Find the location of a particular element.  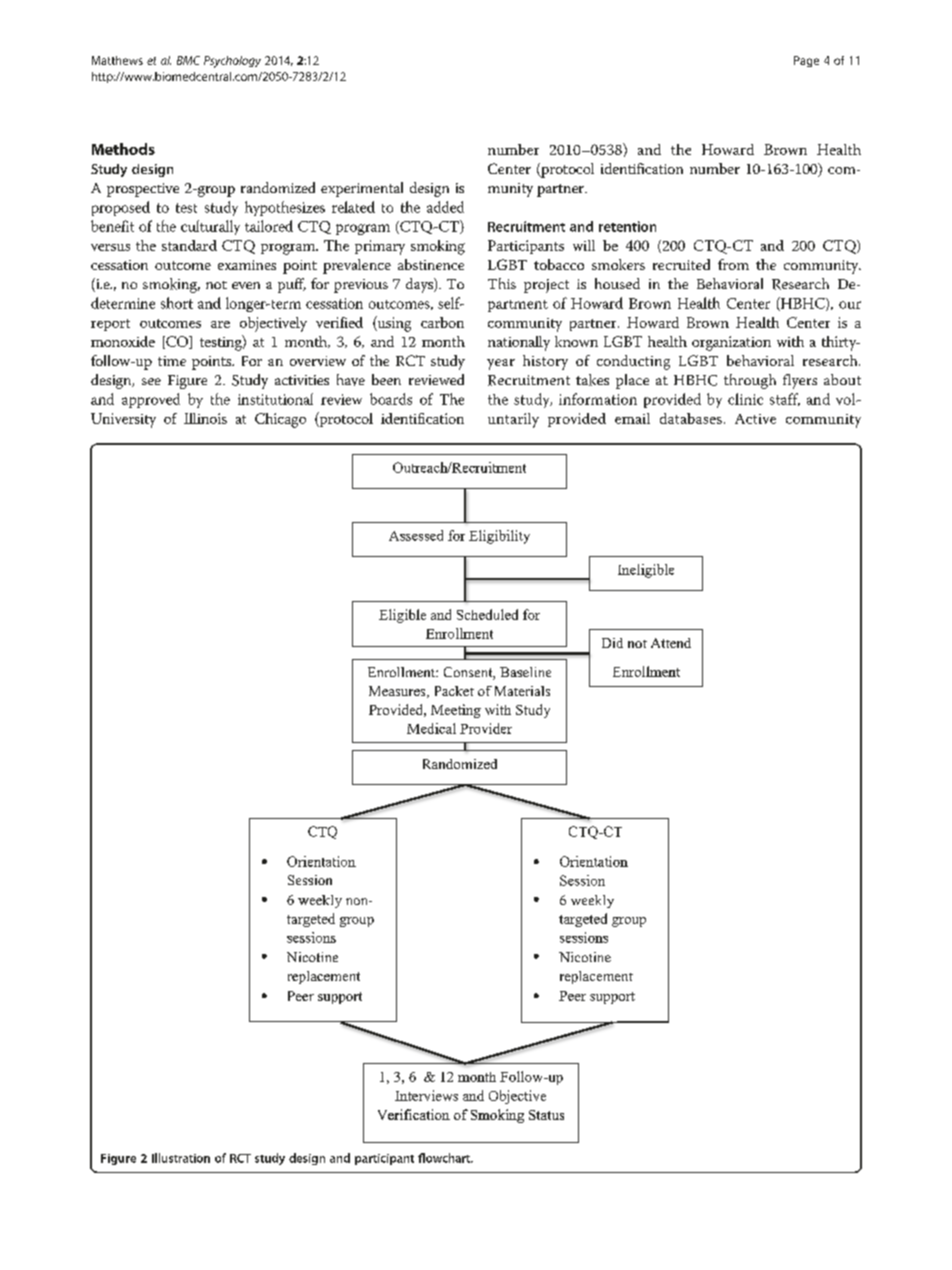

BMC is located at coordinates (188, 60).
